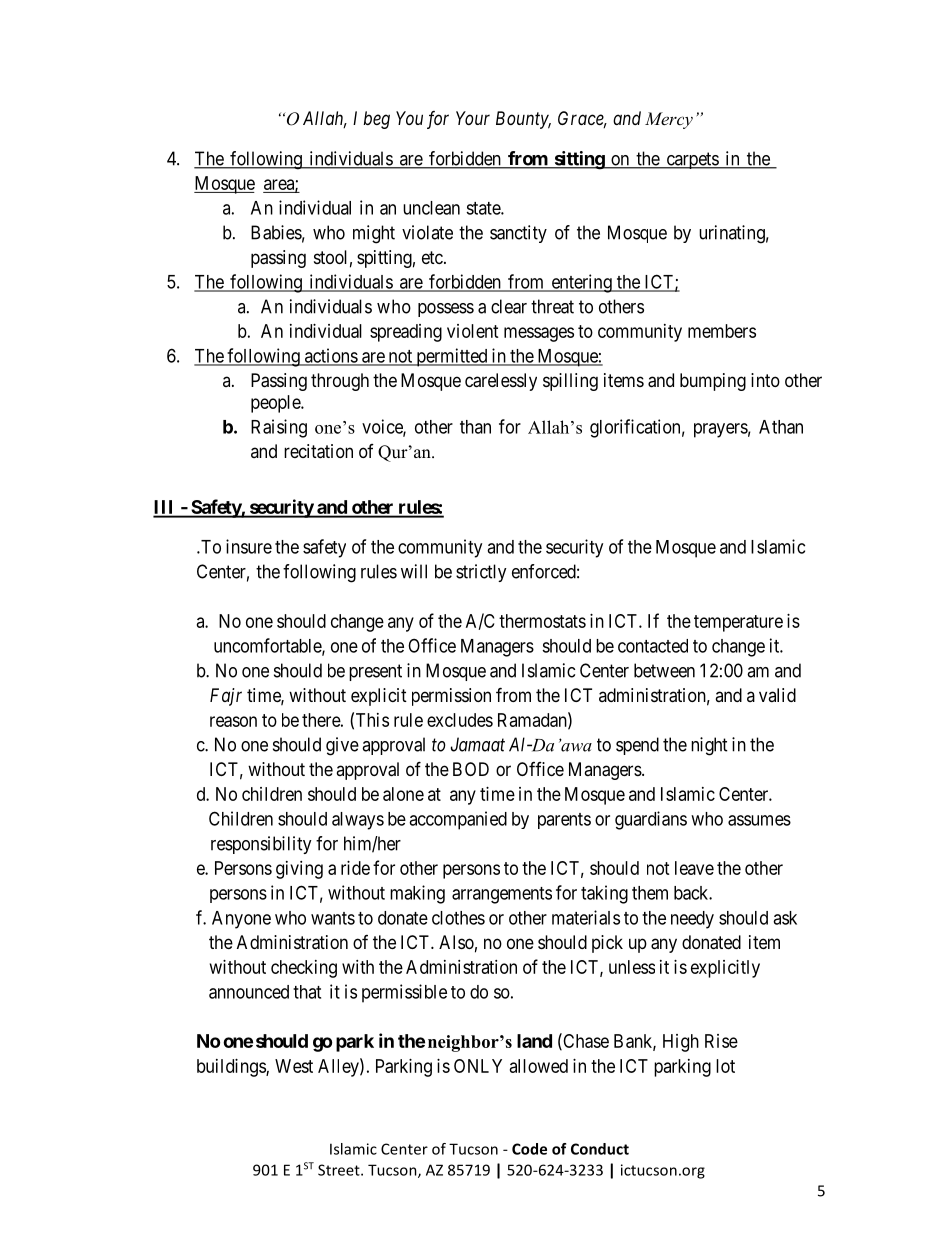  What do you see at coordinates (458, 820) in the document?
I see `accompanied` at bounding box center [458, 820].
